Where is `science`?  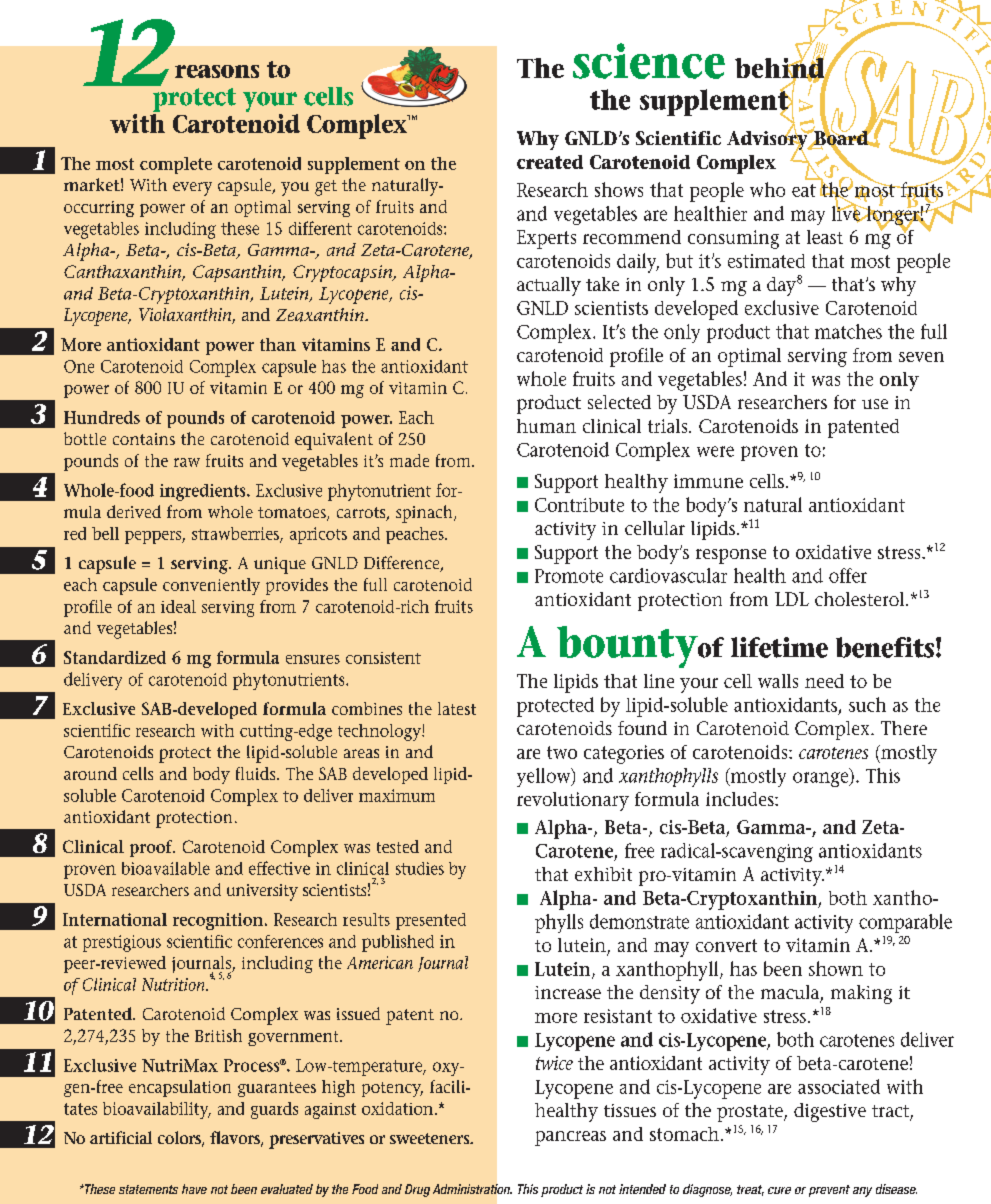
science is located at coordinates (649, 61).
